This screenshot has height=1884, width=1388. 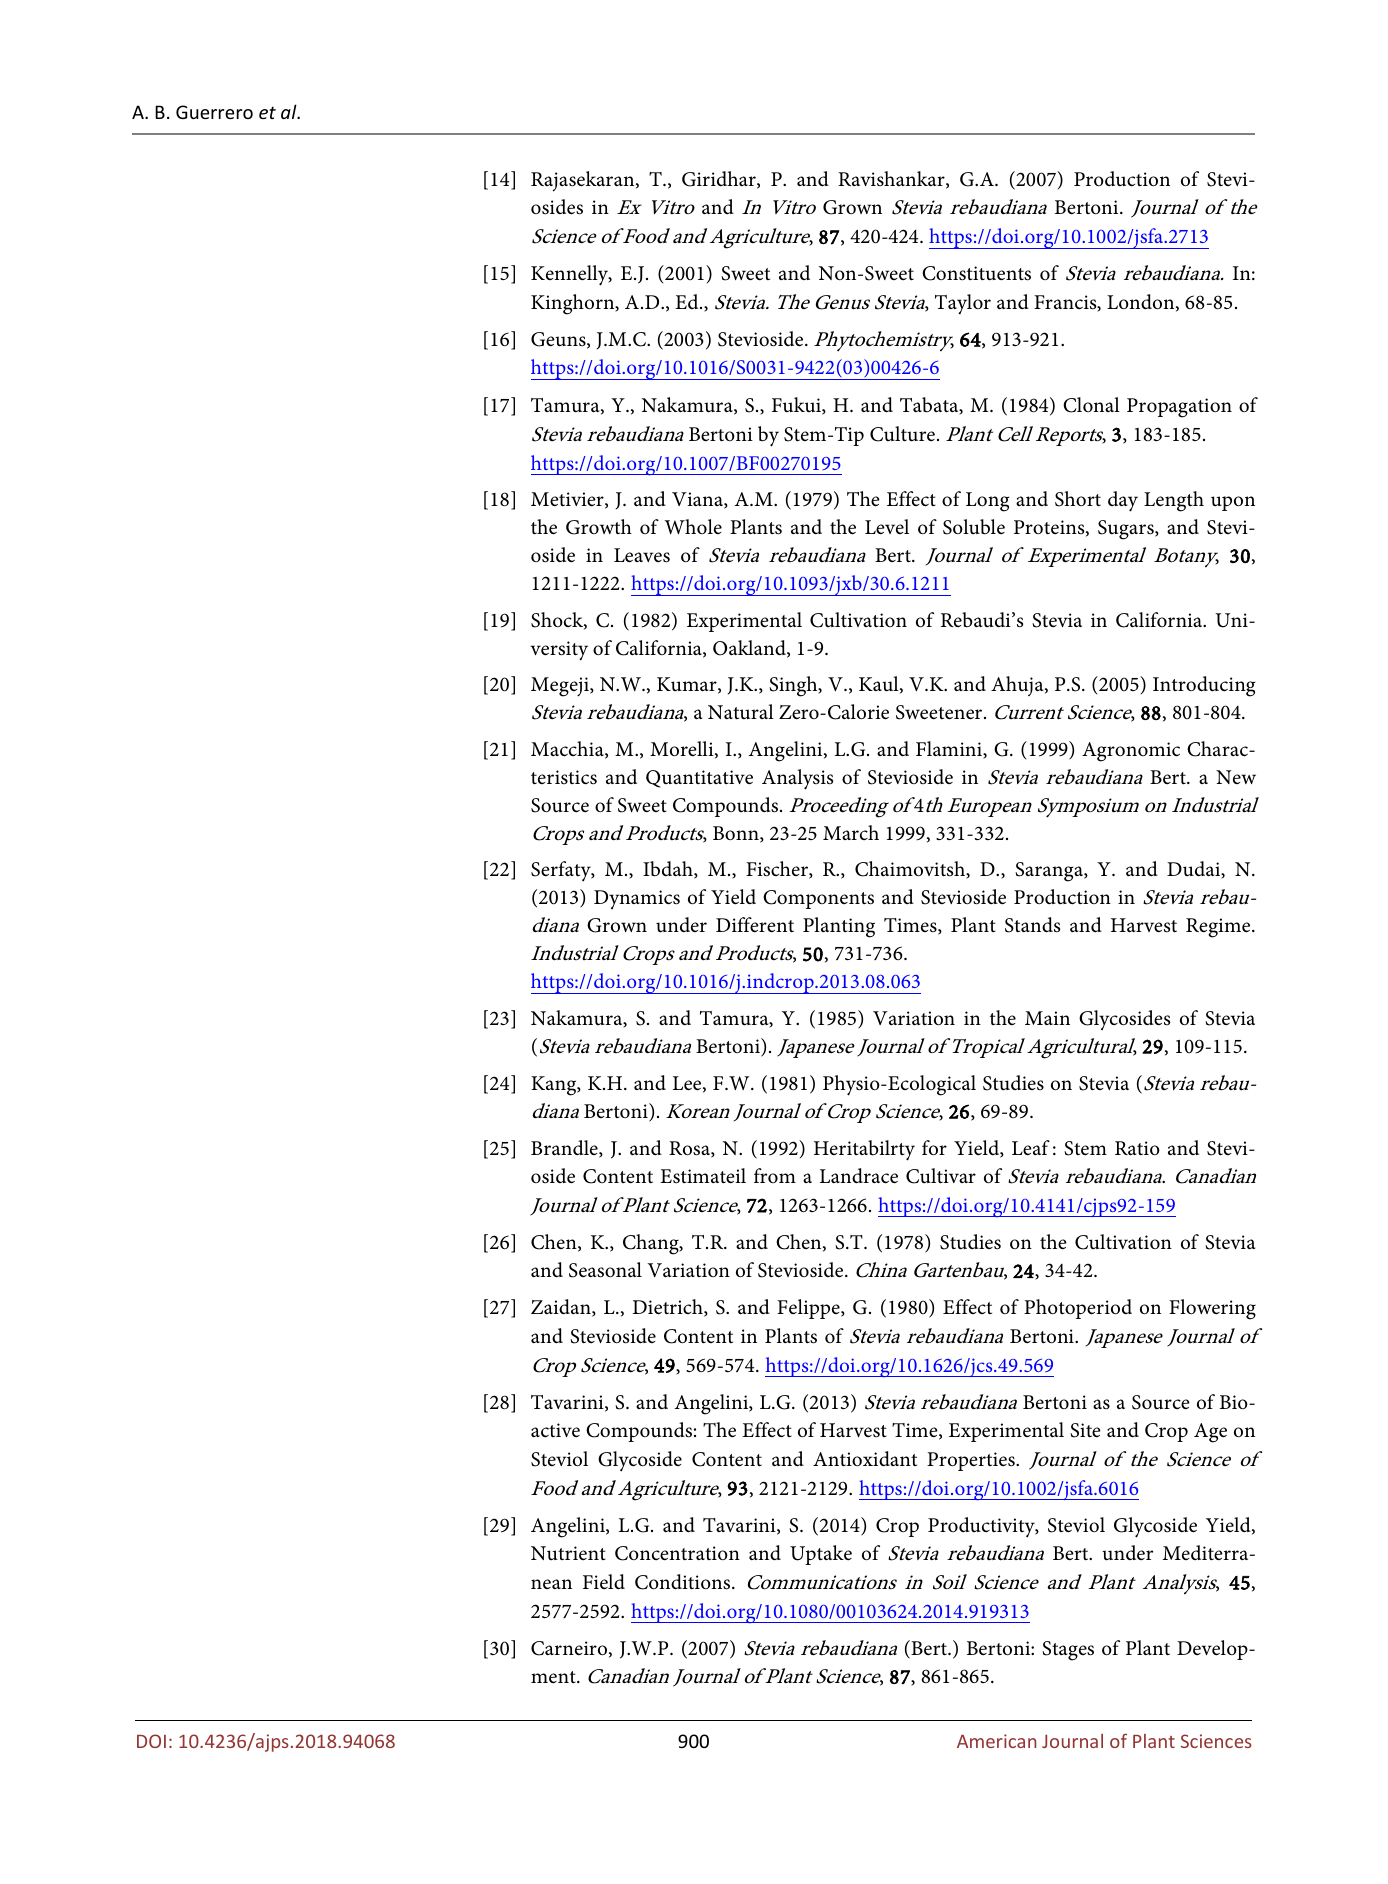 What do you see at coordinates (605, 1270) in the screenshot?
I see `Seasonal` at bounding box center [605, 1270].
